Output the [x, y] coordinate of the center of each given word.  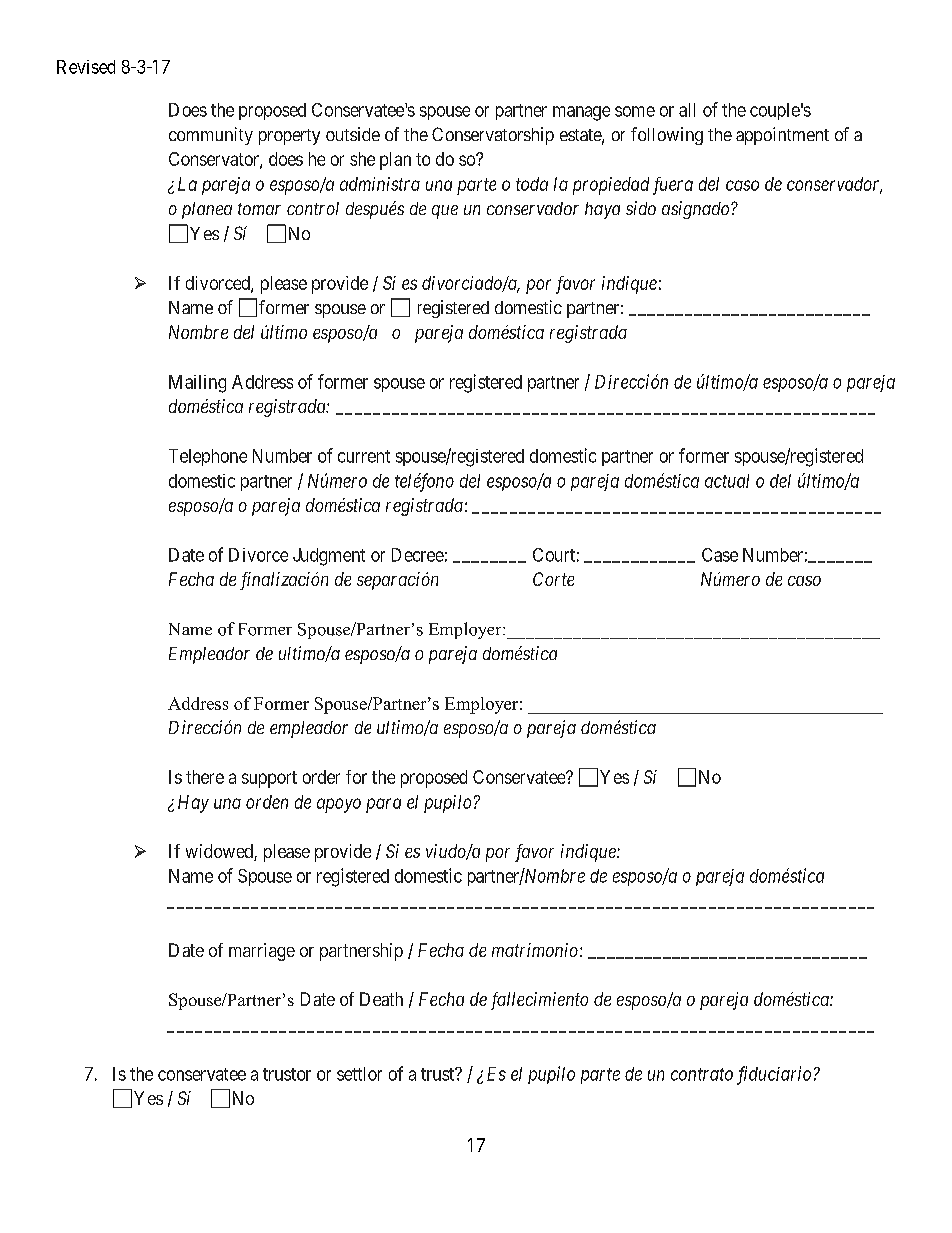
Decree [418, 555]
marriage [262, 952]
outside [353, 134]
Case [720, 555]
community [211, 136]
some [635, 111]
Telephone [208, 457]
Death [381, 999]
